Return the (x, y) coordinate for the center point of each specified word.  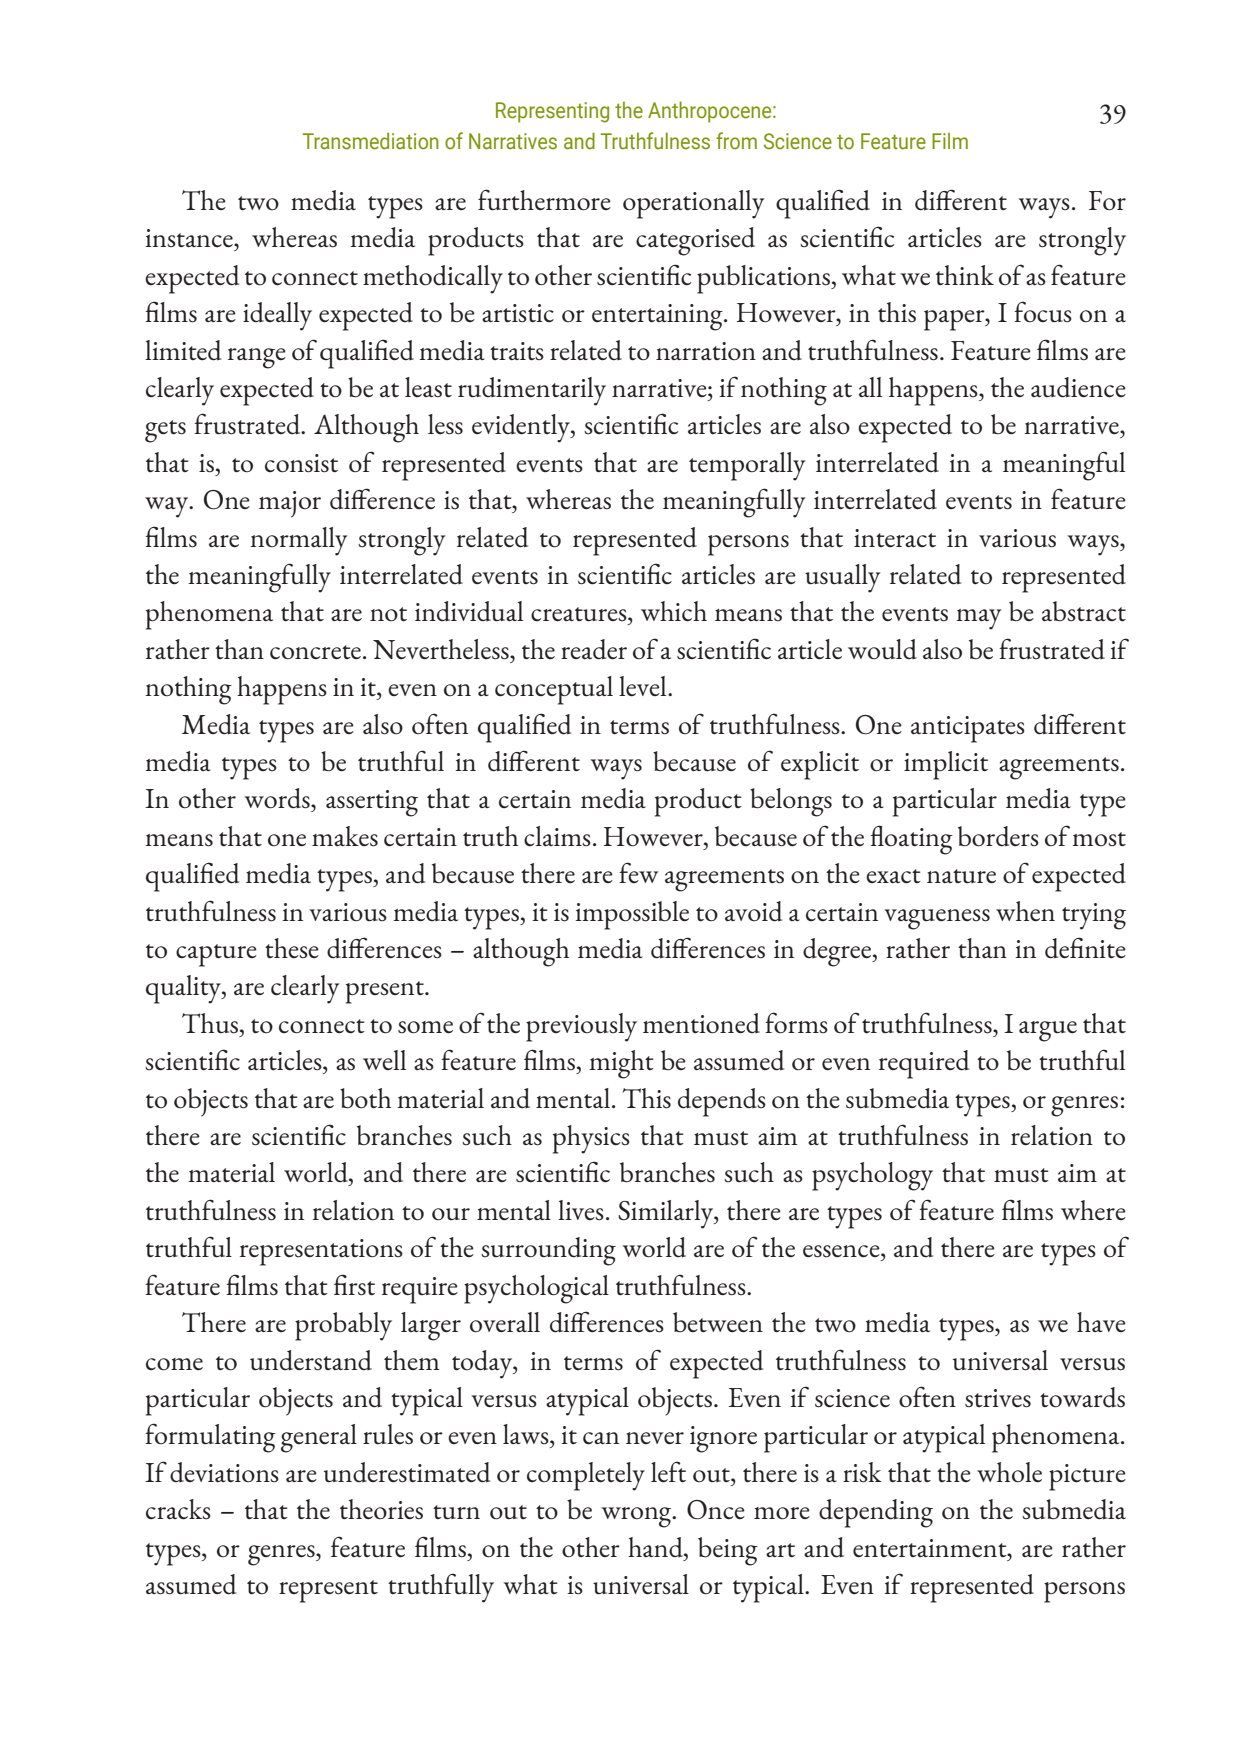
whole (1009, 1472)
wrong (637, 1517)
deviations (224, 1472)
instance (190, 238)
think (965, 275)
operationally (694, 204)
